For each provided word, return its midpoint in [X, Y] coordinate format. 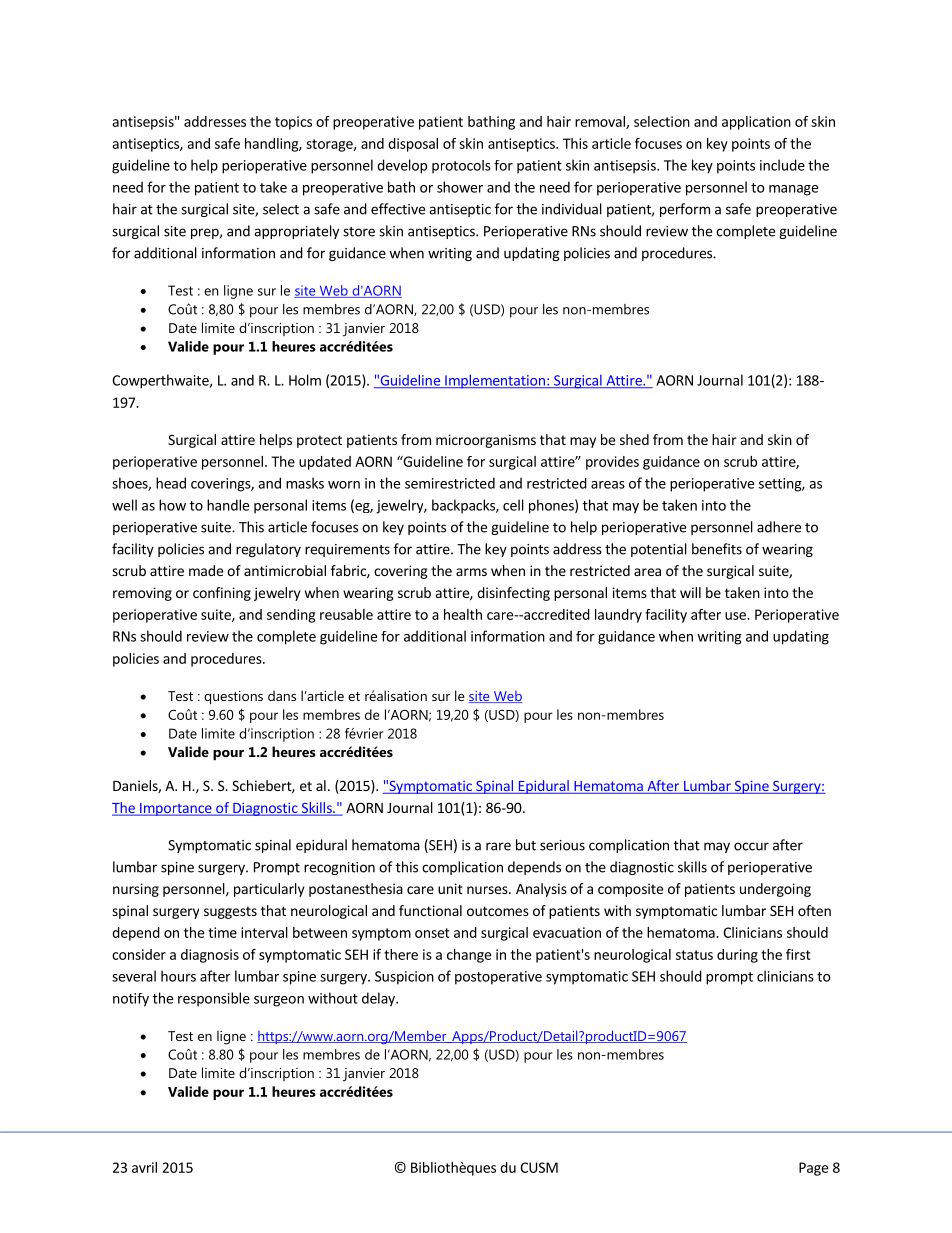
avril [144, 1167]
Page [813, 1169]
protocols [461, 167]
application [756, 123]
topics [293, 123]
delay [379, 999]
